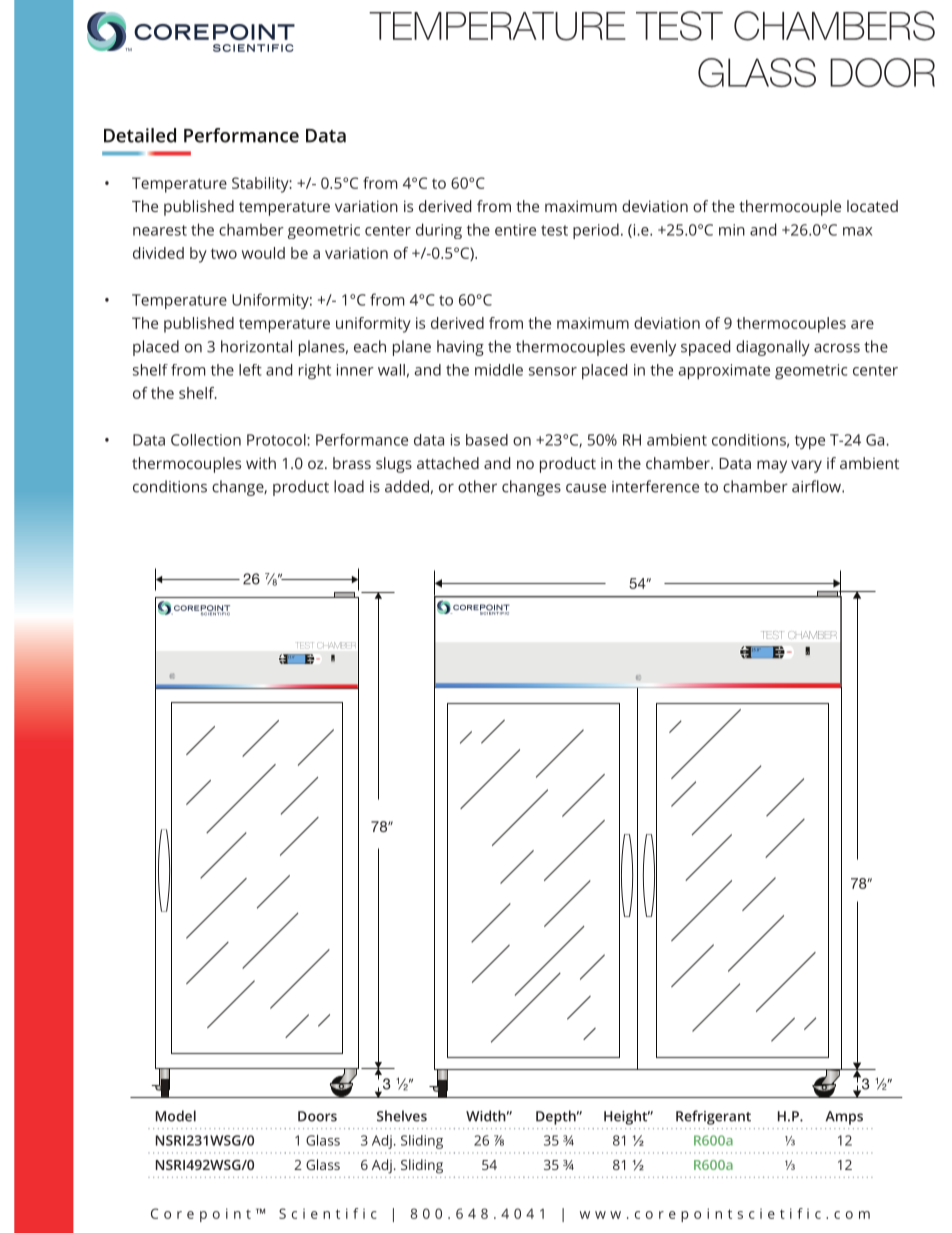  What do you see at coordinates (140, 135) in the image?
I see `Detailed` at bounding box center [140, 135].
